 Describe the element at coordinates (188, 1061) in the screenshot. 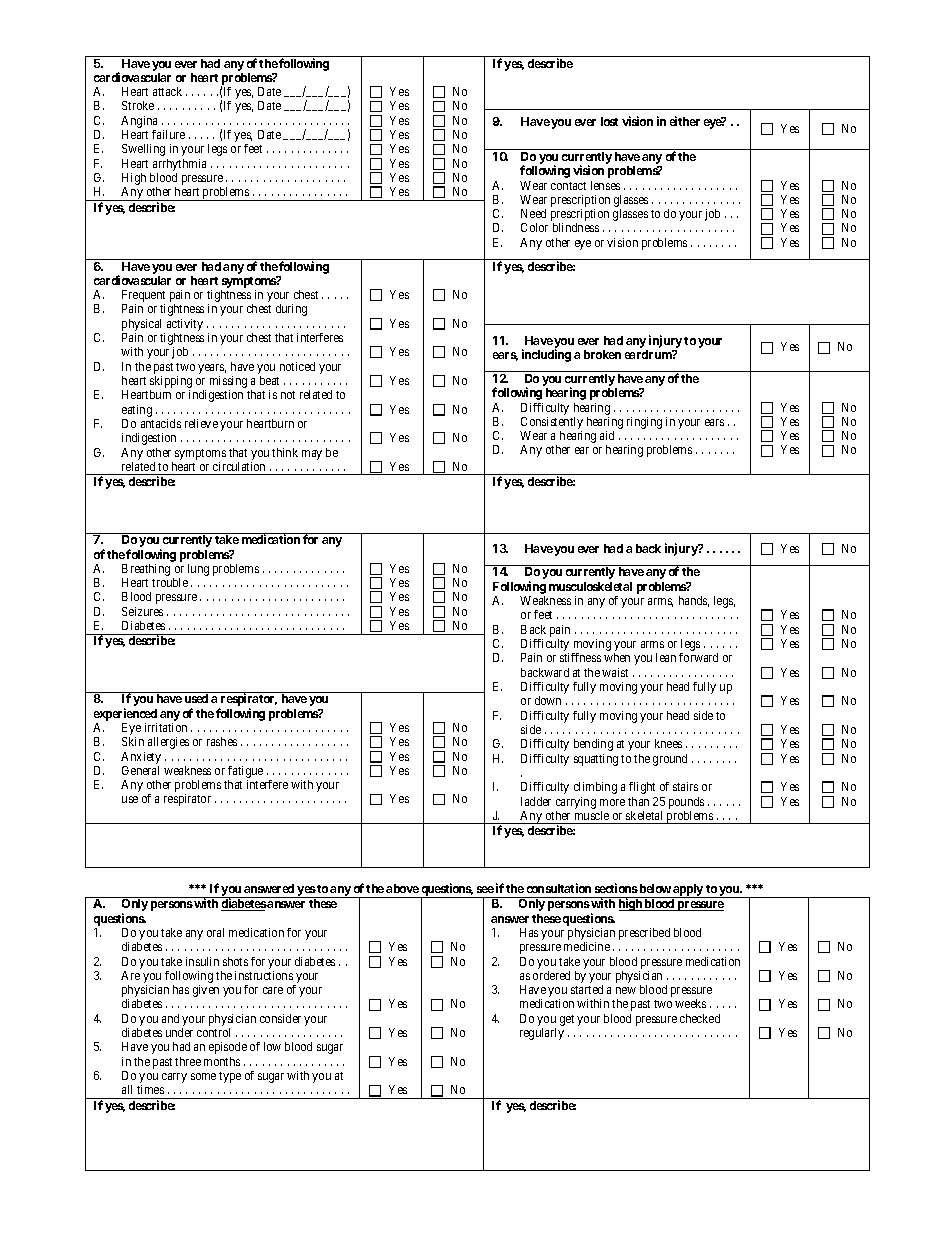

I see `three` at that location.
